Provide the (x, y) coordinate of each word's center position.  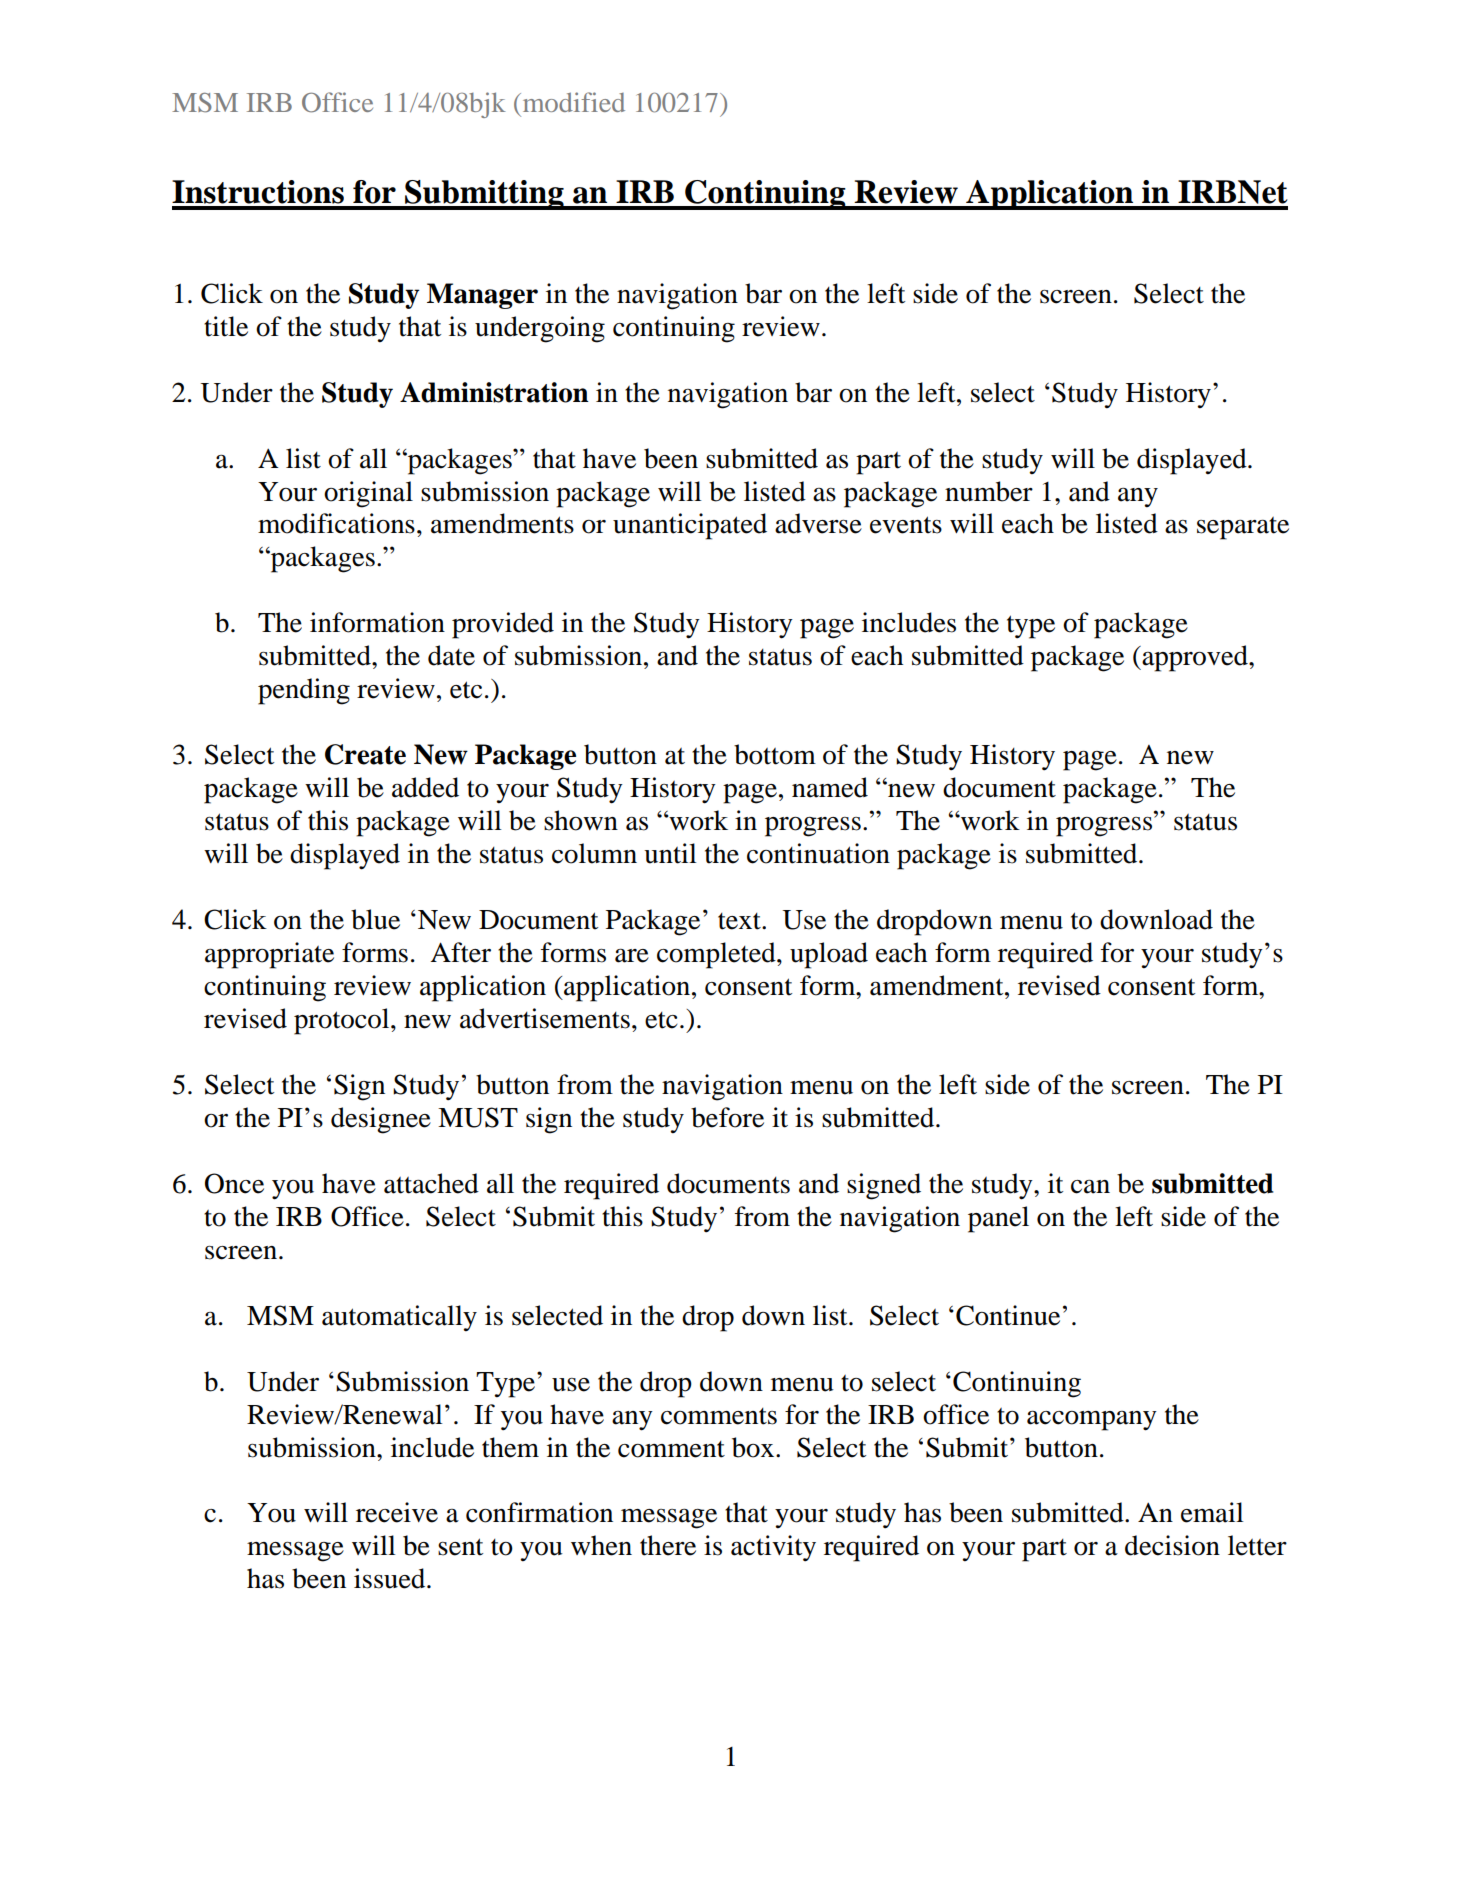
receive (397, 1512)
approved (1195, 658)
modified (572, 102)
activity (773, 1548)
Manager (482, 296)
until (670, 853)
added (425, 787)
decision (1172, 1545)
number (989, 491)
